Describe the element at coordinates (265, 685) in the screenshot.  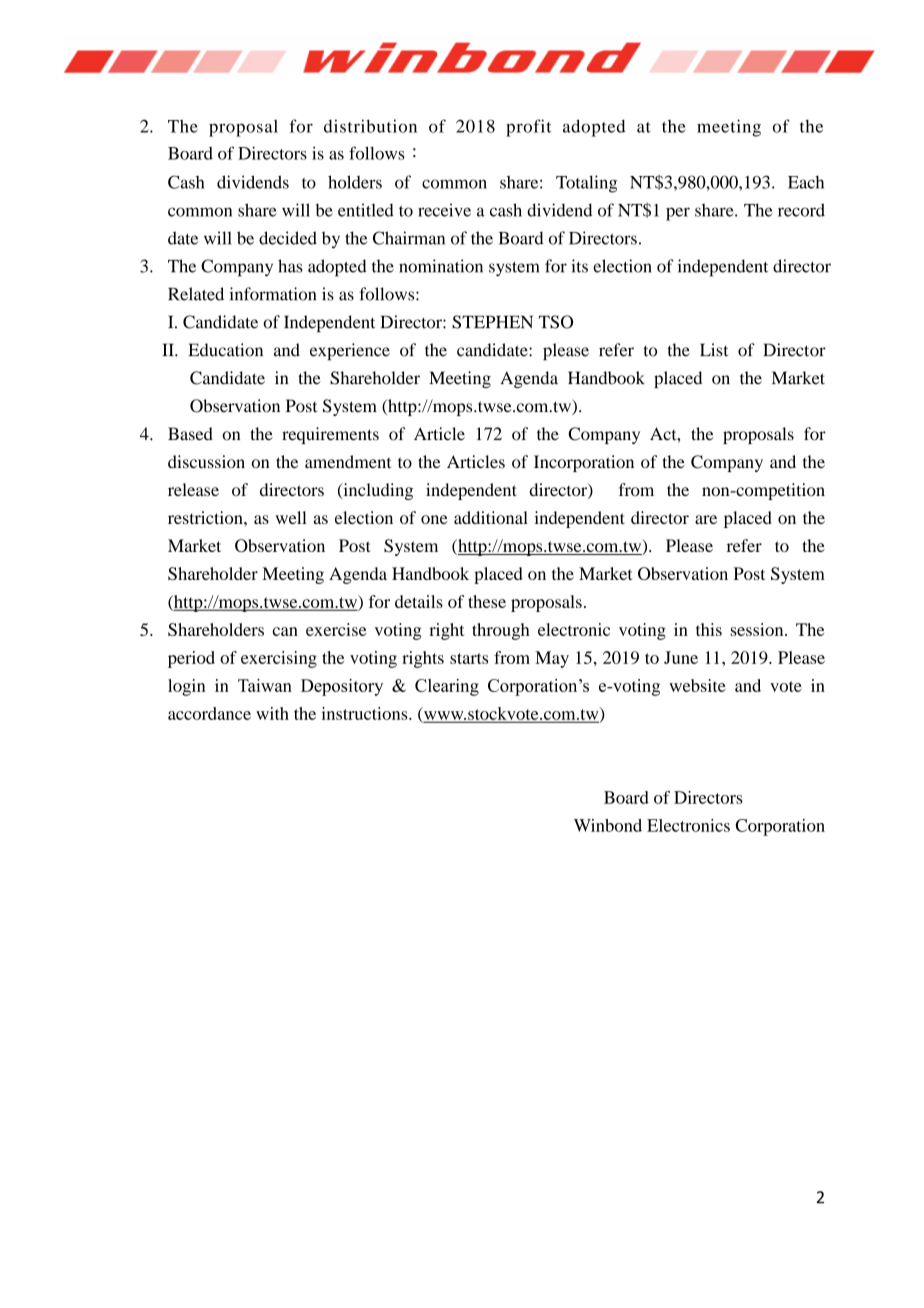
I see `Taiwan` at that location.
